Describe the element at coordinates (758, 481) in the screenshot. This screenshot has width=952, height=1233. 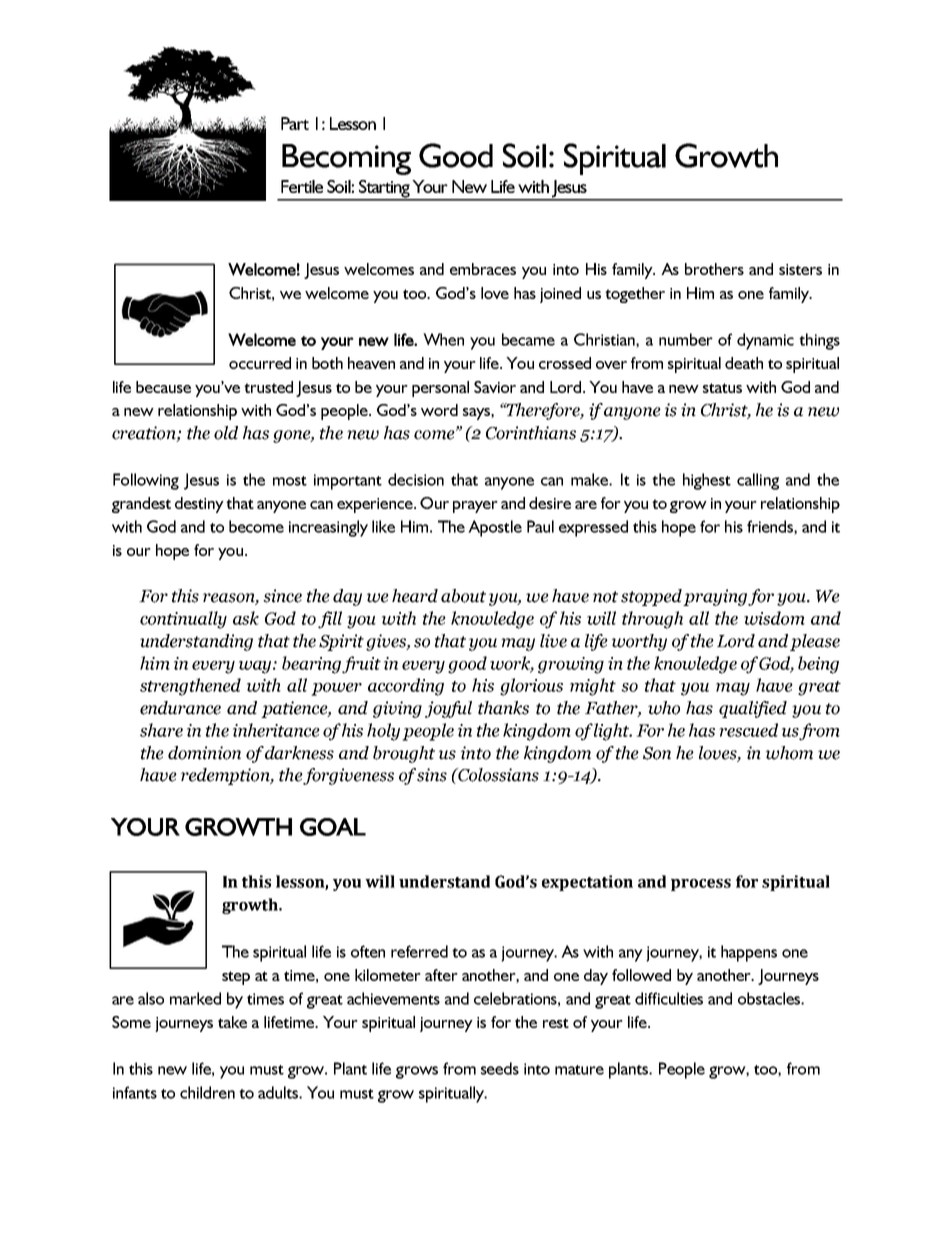
I see `calling` at that location.
